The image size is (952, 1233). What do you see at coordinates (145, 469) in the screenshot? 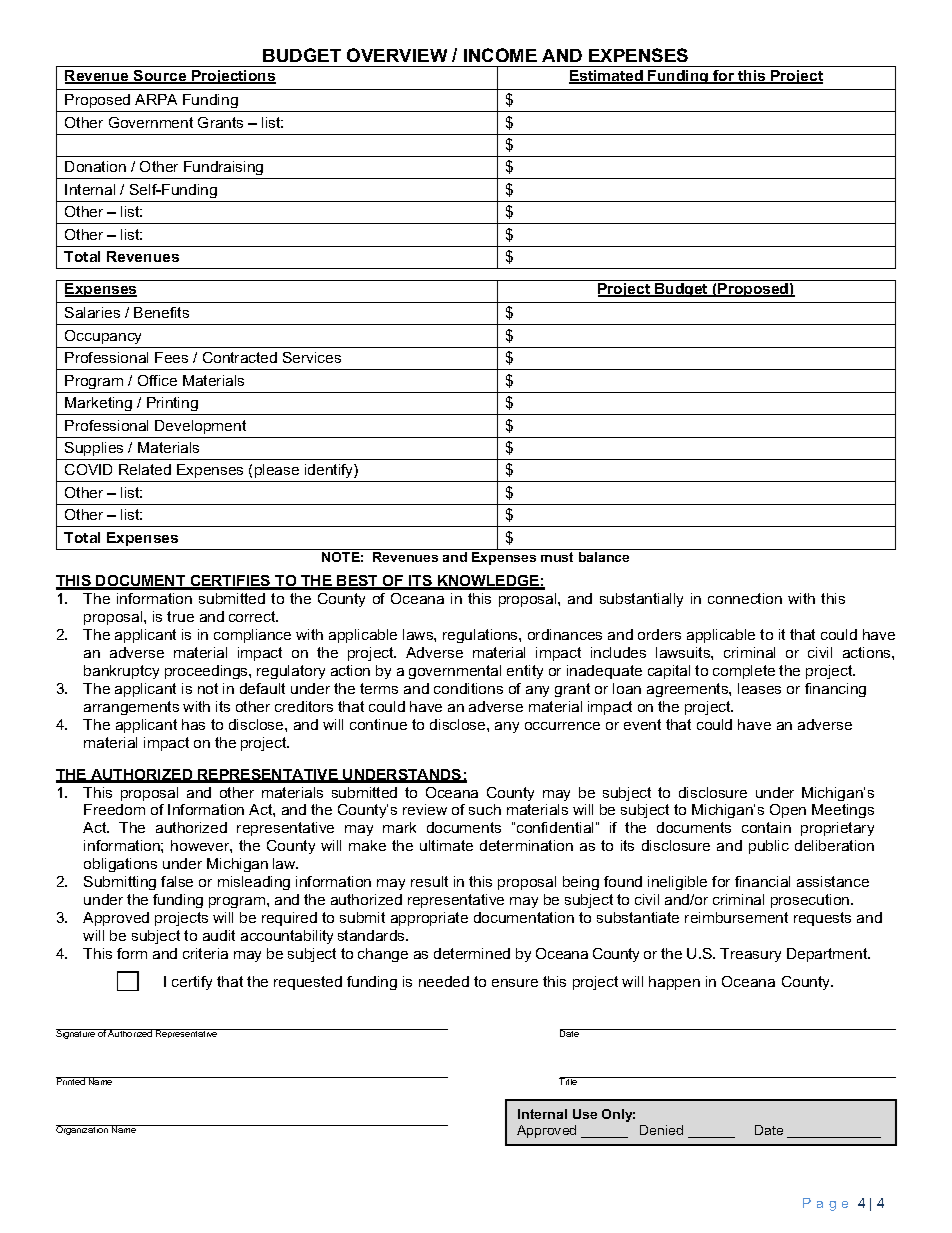
I see `Related` at bounding box center [145, 469].
